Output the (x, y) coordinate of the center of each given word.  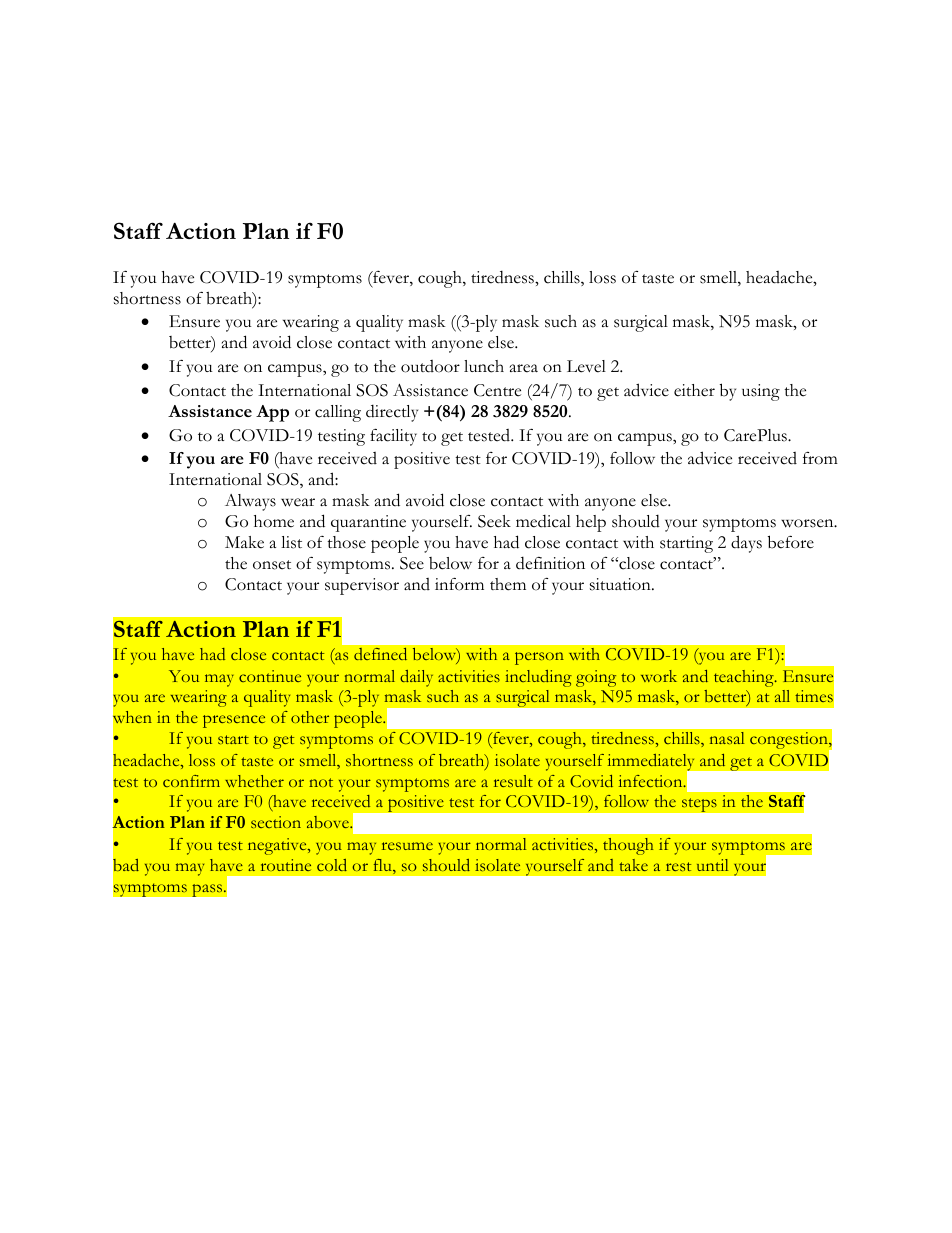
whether (254, 781)
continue (270, 676)
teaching (745, 678)
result (513, 781)
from (820, 458)
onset (272, 565)
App (272, 413)
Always (250, 502)
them (508, 584)
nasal (727, 738)
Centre (497, 390)
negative (278, 846)
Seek (494, 521)
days (746, 544)
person (539, 658)
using (761, 392)
